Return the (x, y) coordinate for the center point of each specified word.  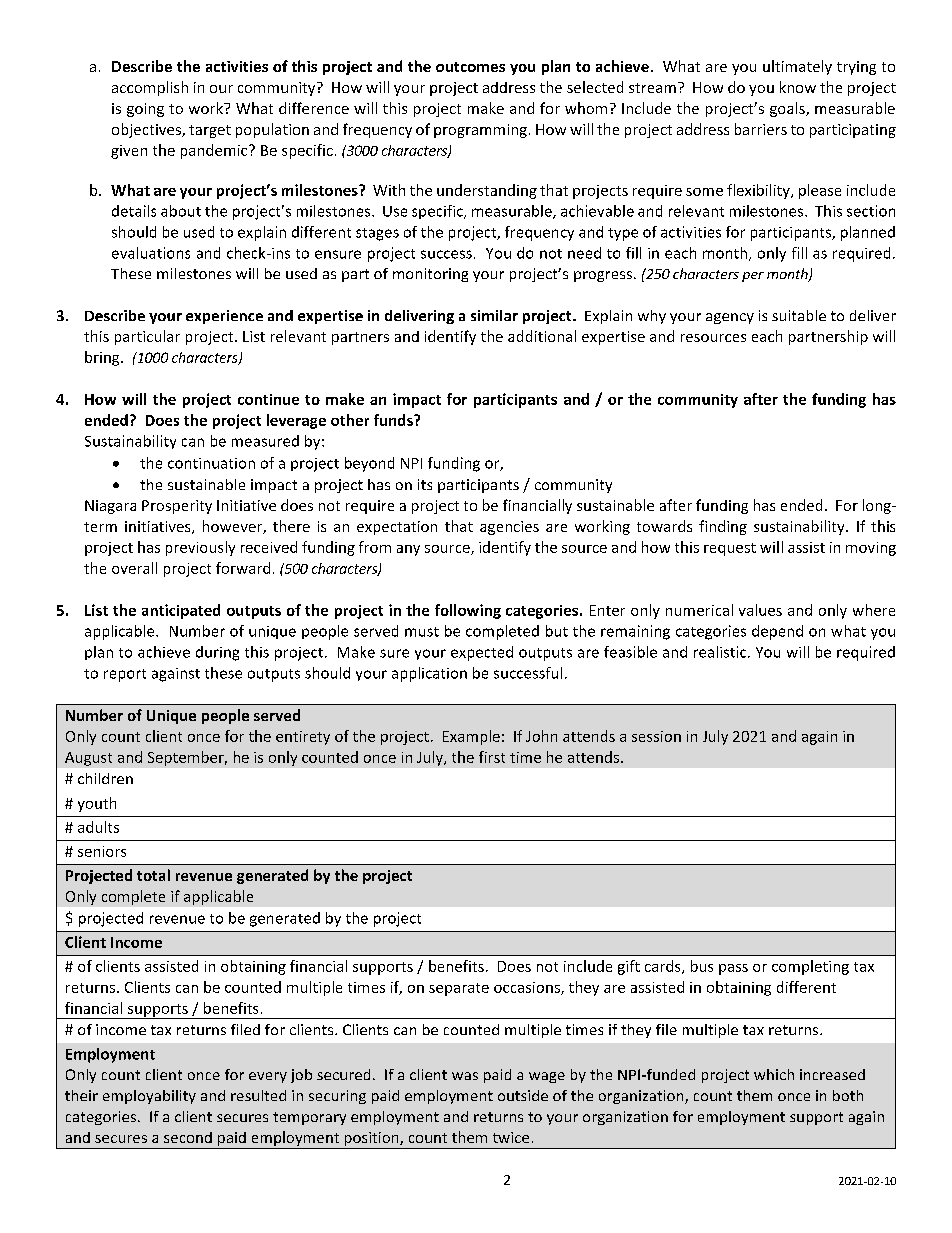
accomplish (150, 88)
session (656, 736)
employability (149, 1097)
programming (480, 131)
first (492, 757)
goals (788, 109)
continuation (211, 463)
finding (723, 527)
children (105, 778)
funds (394, 420)
